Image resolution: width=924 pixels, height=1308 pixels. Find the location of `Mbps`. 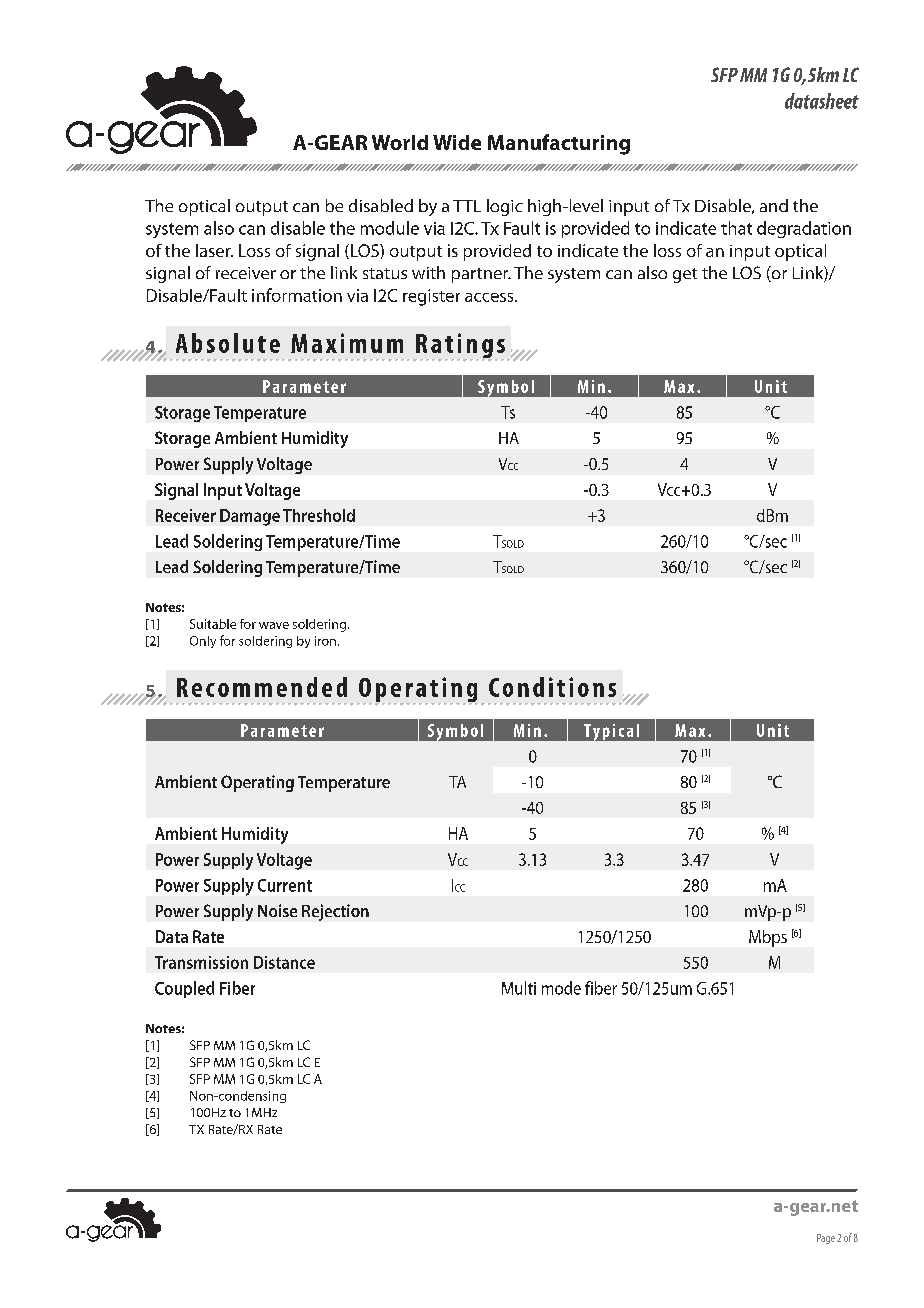

Mbps is located at coordinates (768, 938).
